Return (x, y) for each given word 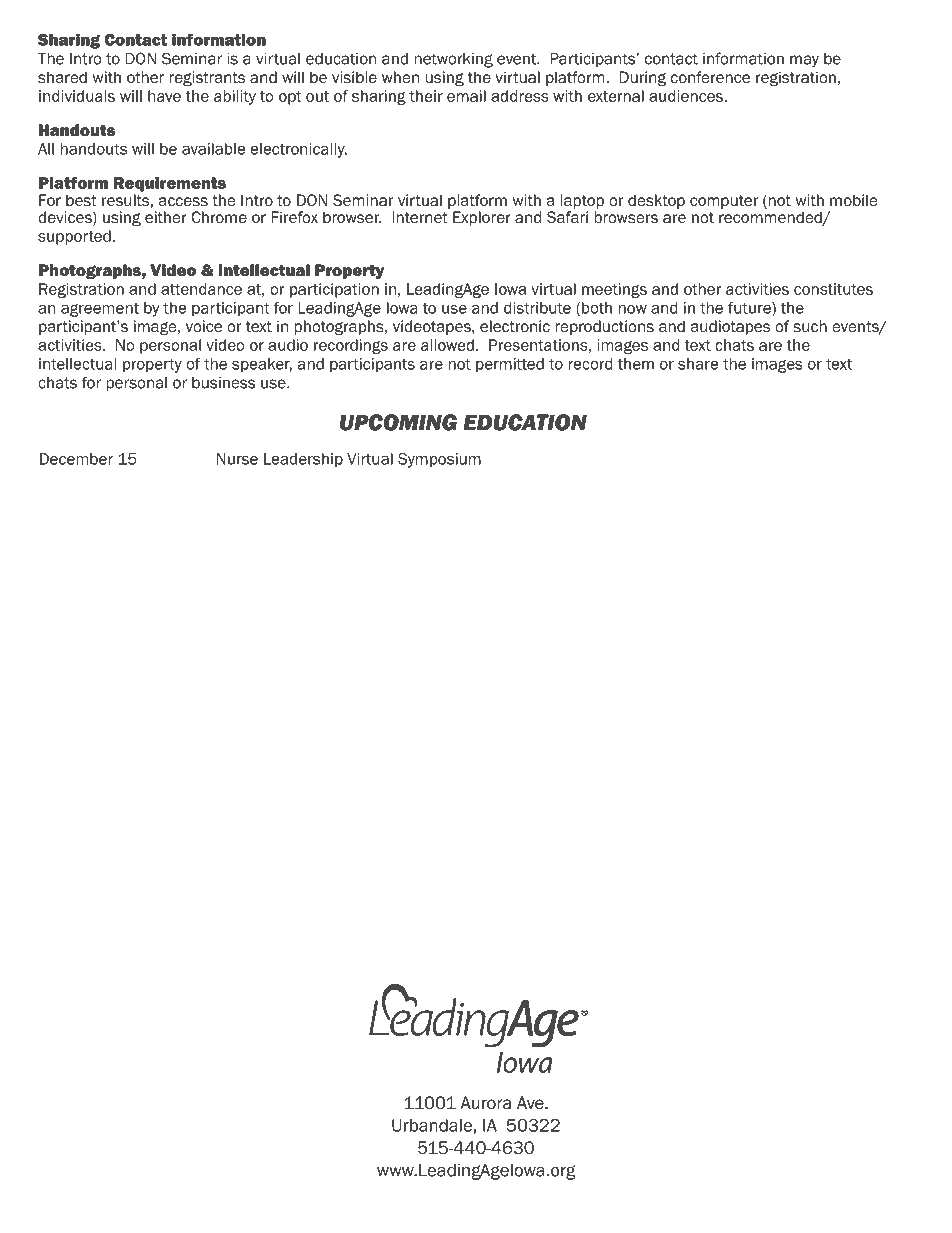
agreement (100, 310)
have (164, 96)
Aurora (486, 1103)
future (750, 309)
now (633, 309)
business (223, 383)
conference (710, 77)
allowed (447, 345)
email (466, 96)
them (635, 364)
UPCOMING (398, 422)
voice (204, 326)
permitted (510, 365)
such (810, 326)
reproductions (605, 327)
